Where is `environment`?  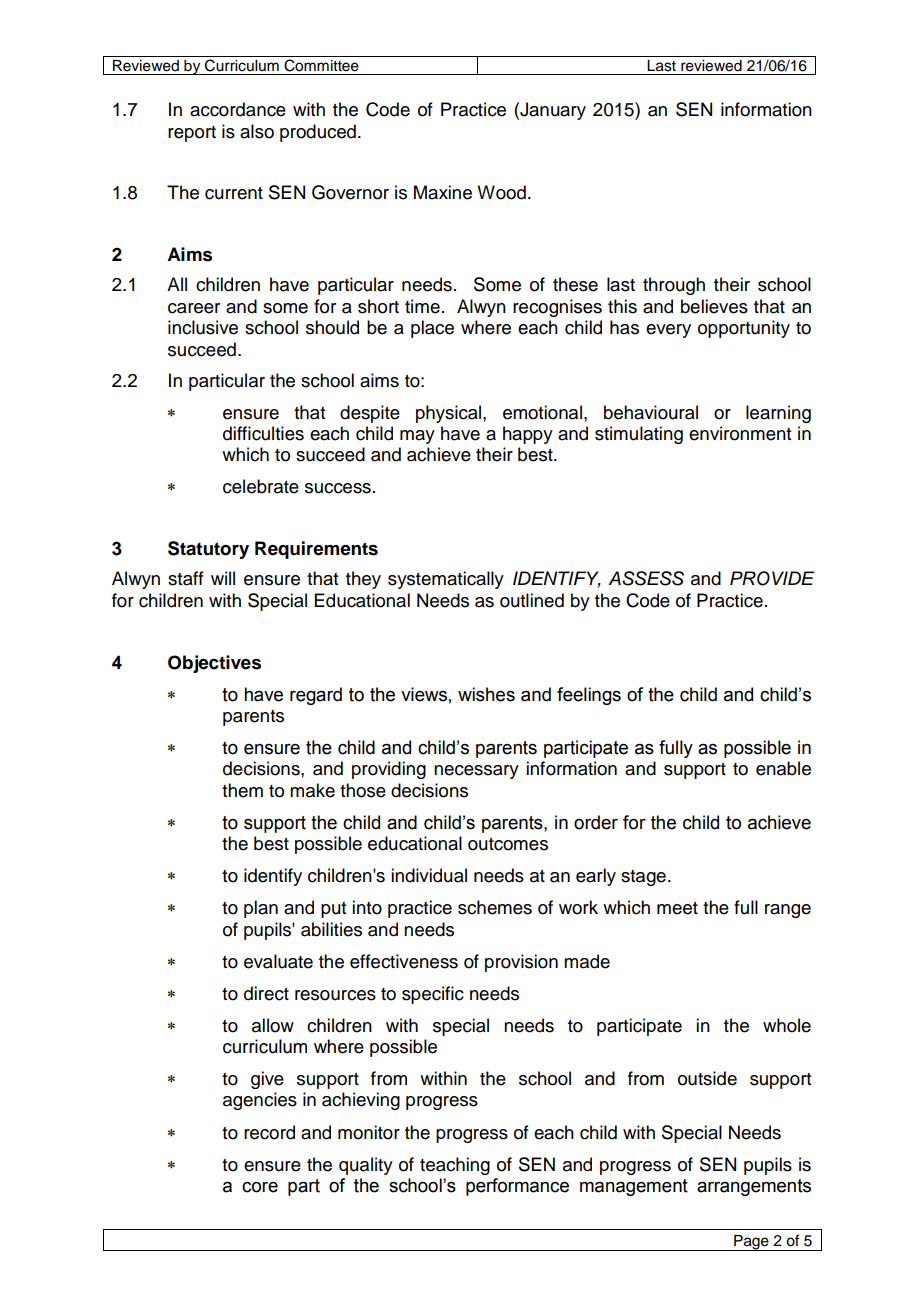
environment is located at coordinates (740, 433).
